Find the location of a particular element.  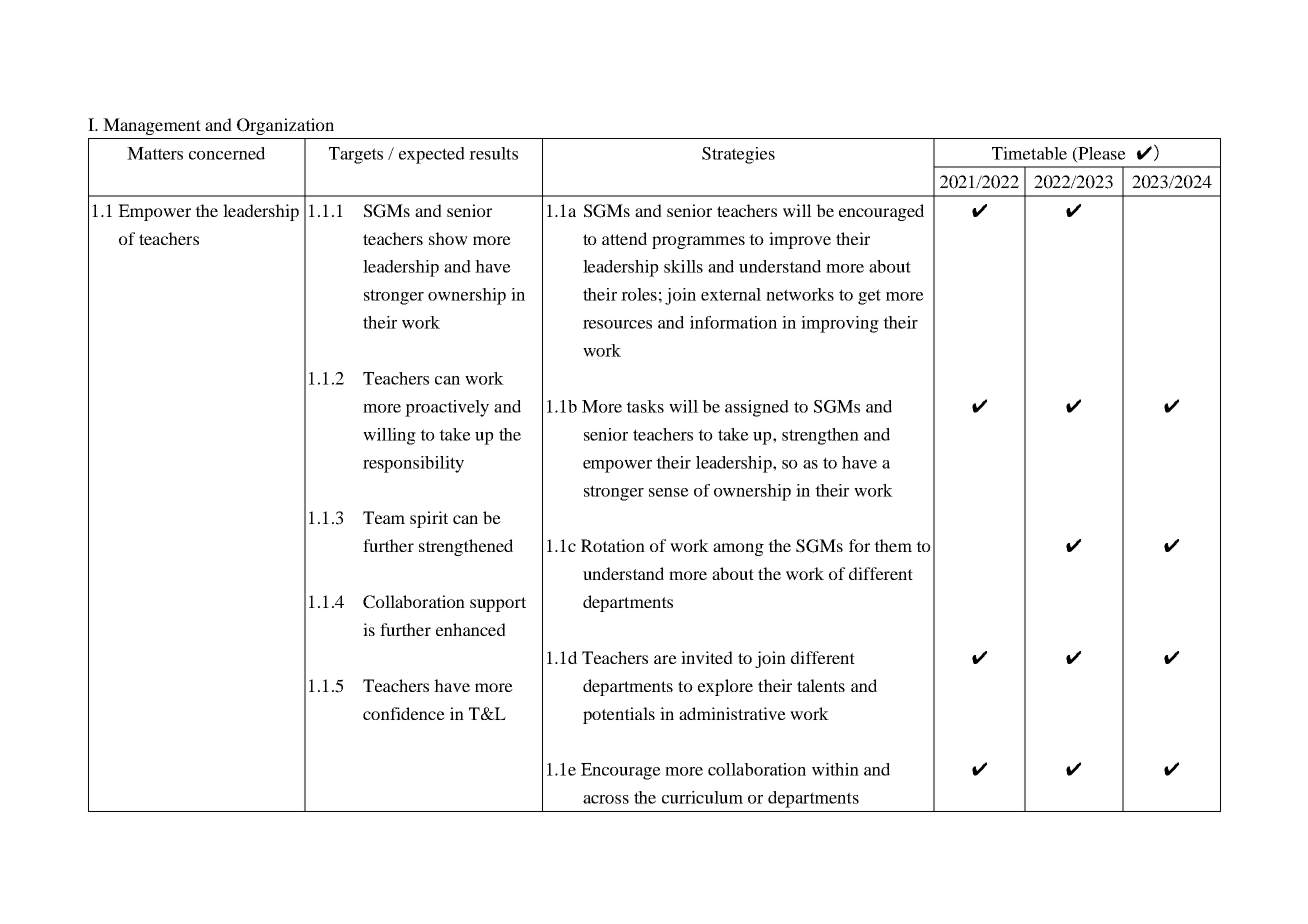

confidence is located at coordinates (404, 713).
